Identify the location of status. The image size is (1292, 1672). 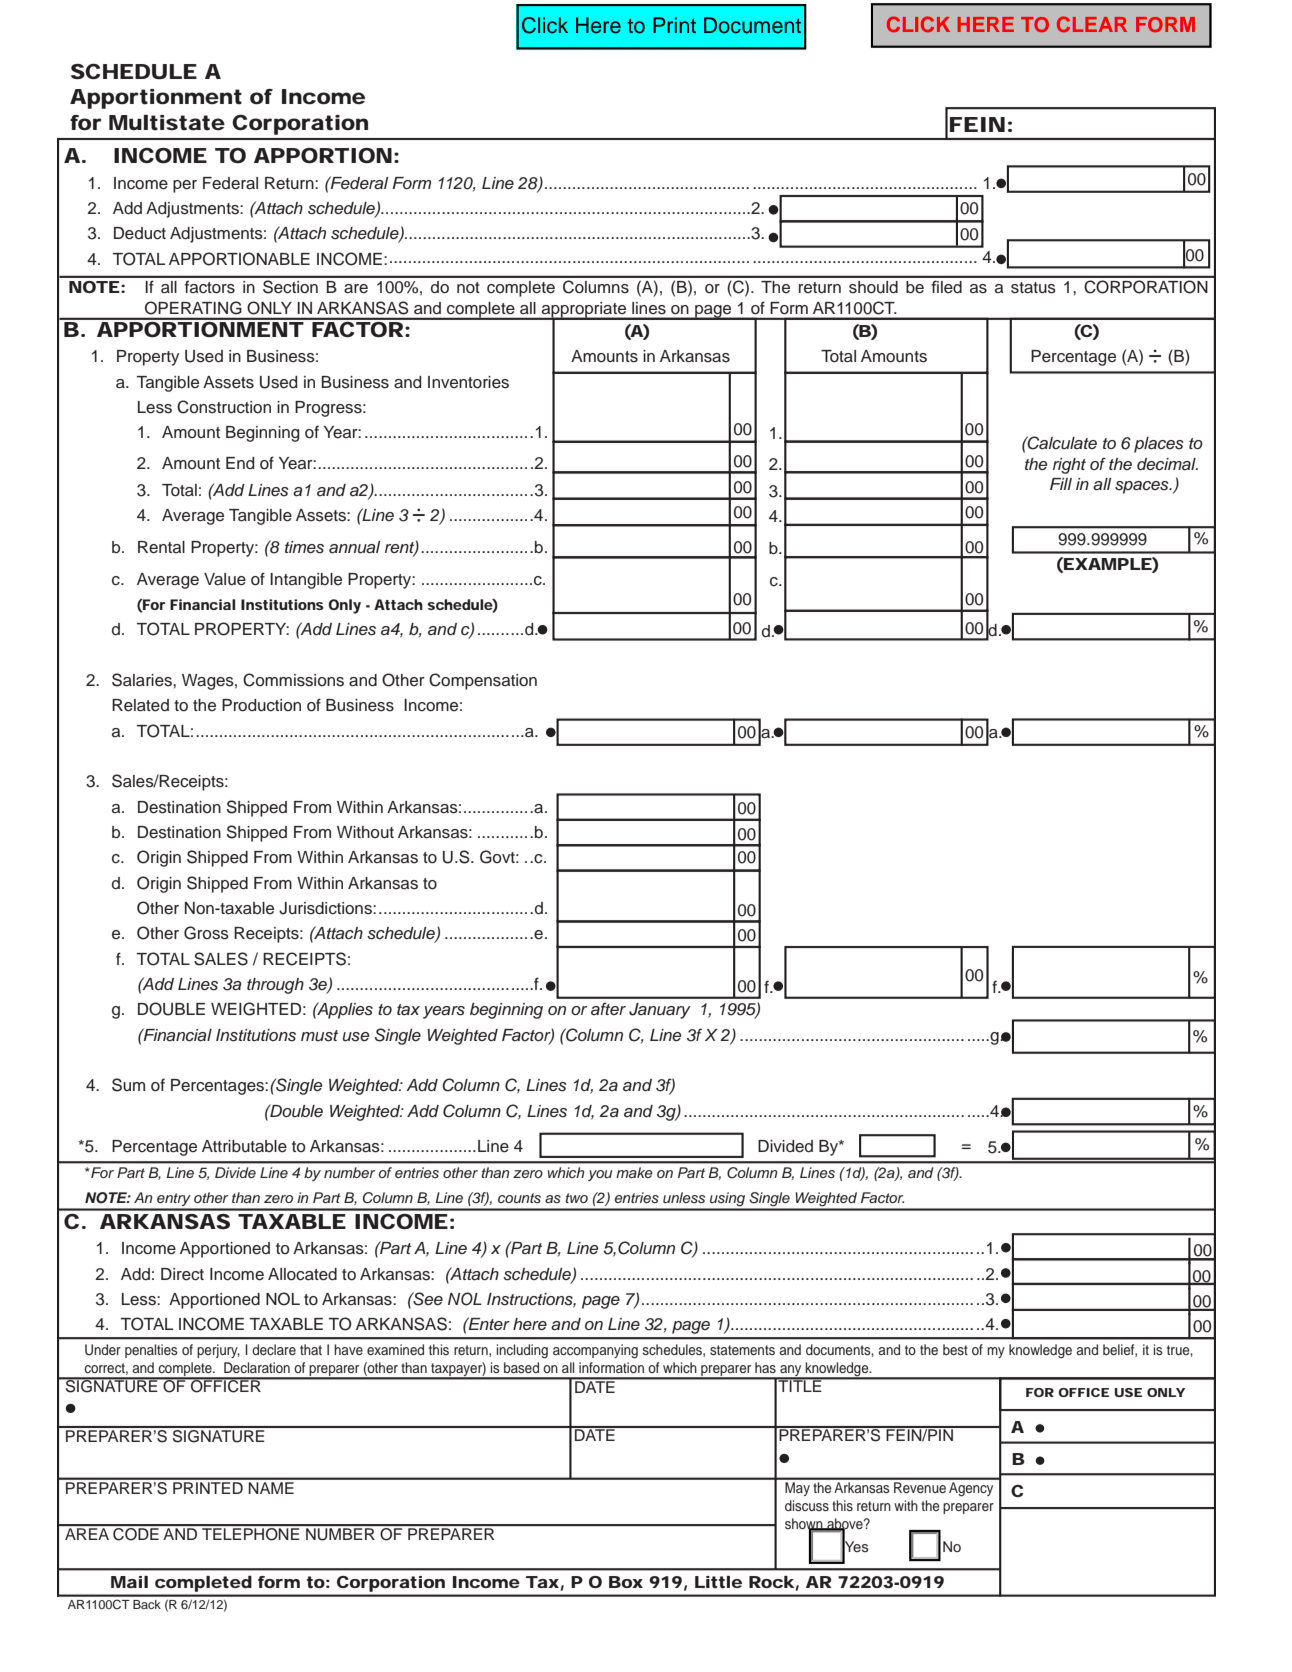
(1033, 288).
